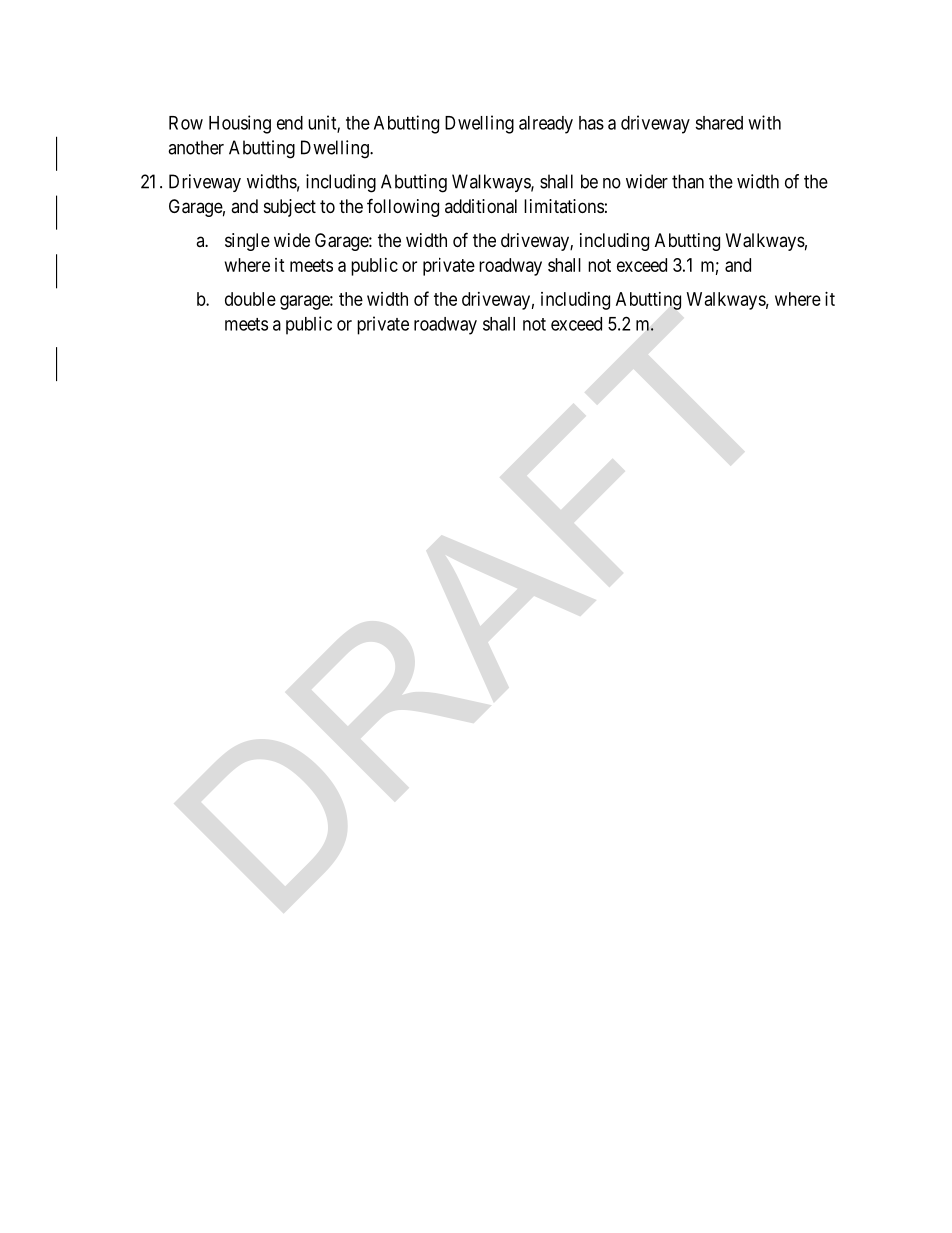 This document has width=952, height=1233. Describe the element at coordinates (564, 206) in the document. I see `limitations` at that location.
